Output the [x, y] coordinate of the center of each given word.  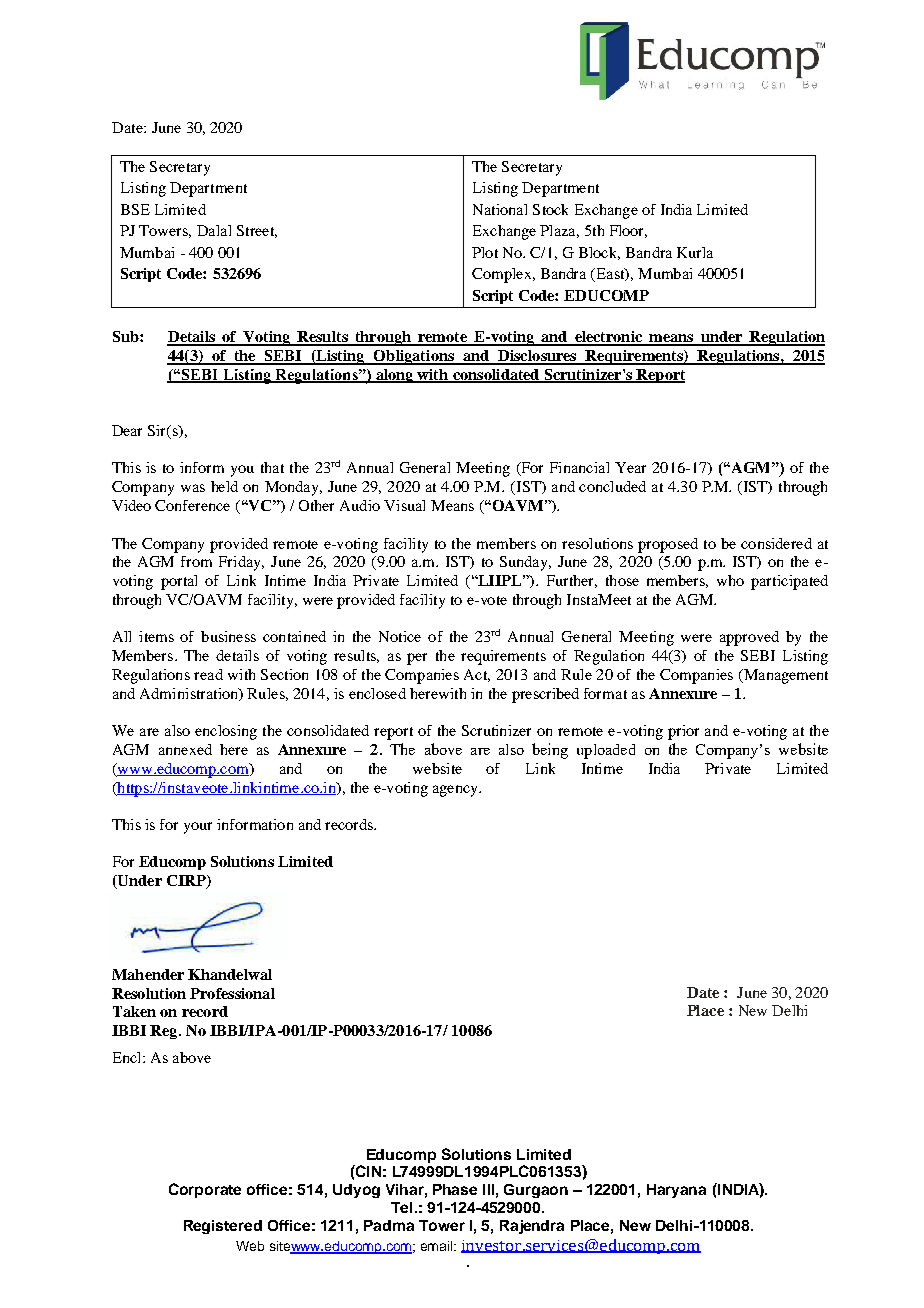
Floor [628, 231]
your [198, 828]
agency [456, 791]
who [730, 580]
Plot [485, 252]
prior [683, 732]
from [196, 561]
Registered [223, 1227]
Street [257, 231]
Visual [404, 505]
